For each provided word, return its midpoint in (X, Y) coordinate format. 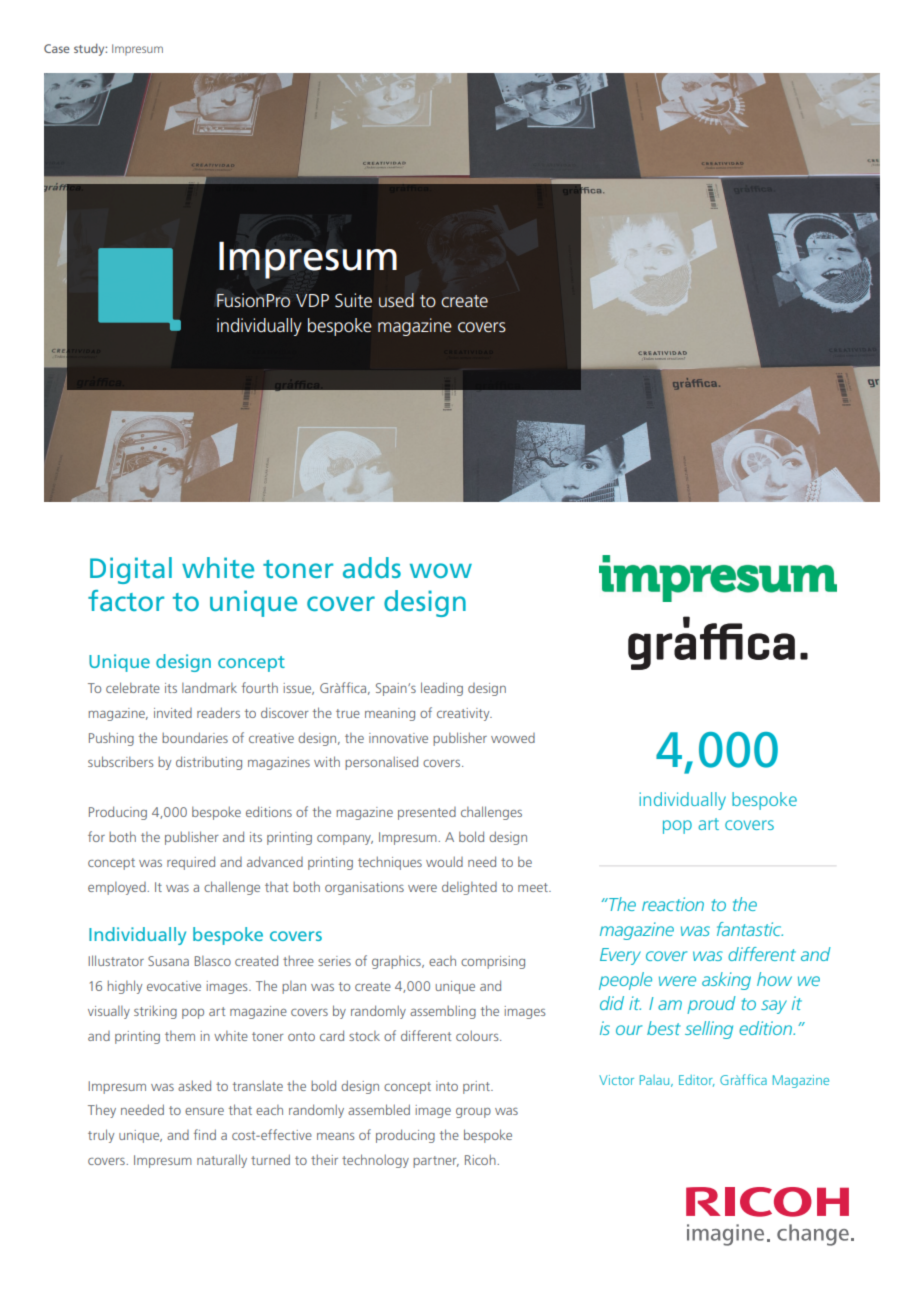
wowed (513, 738)
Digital (131, 570)
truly (101, 1136)
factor (126, 600)
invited (173, 713)
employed (118, 888)
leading (442, 689)
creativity (464, 714)
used (396, 300)
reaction (673, 904)
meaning (390, 714)
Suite (353, 300)
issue (299, 689)
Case (57, 48)
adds (372, 567)
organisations (364, 888)
